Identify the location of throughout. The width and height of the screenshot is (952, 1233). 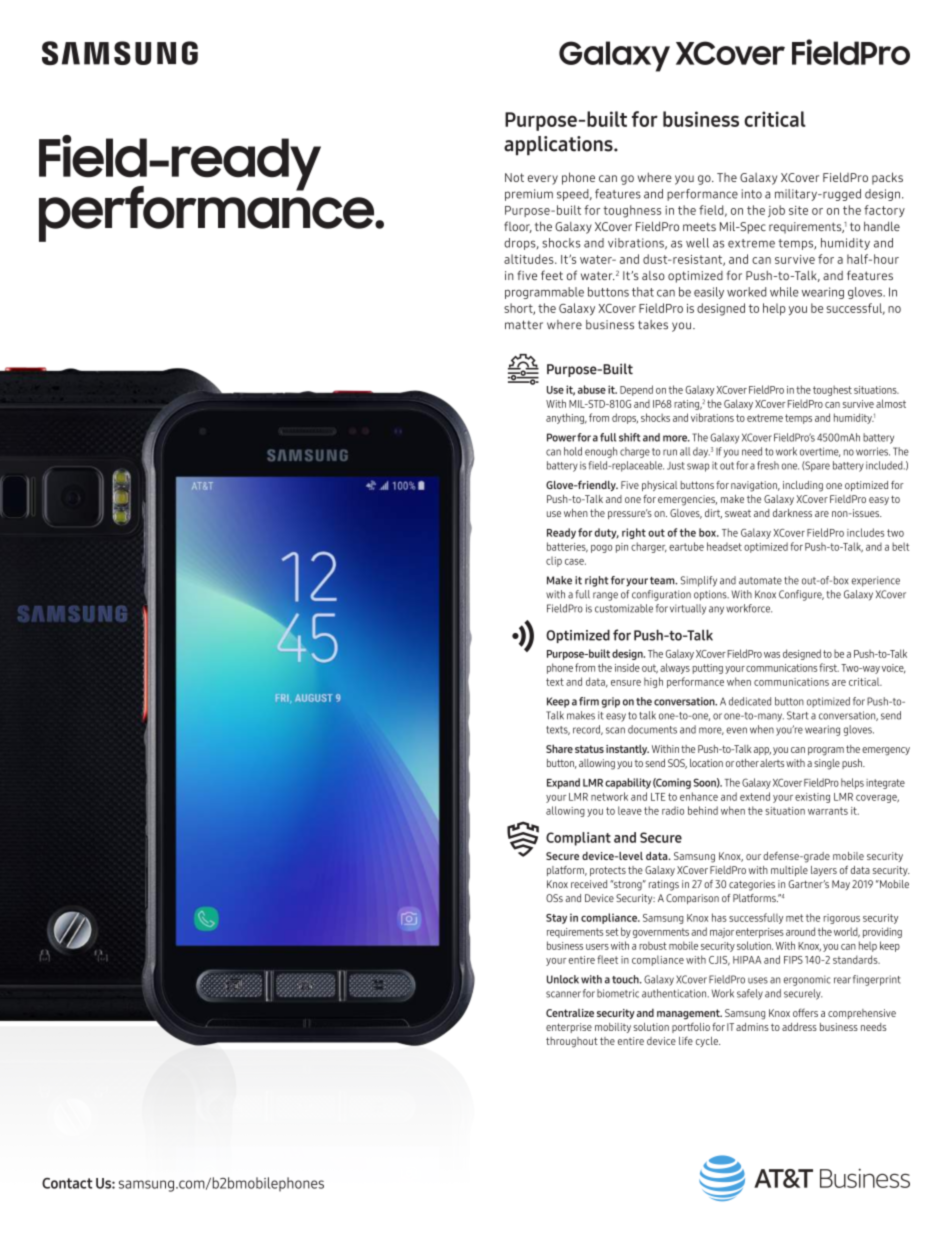
(572, 1042).
